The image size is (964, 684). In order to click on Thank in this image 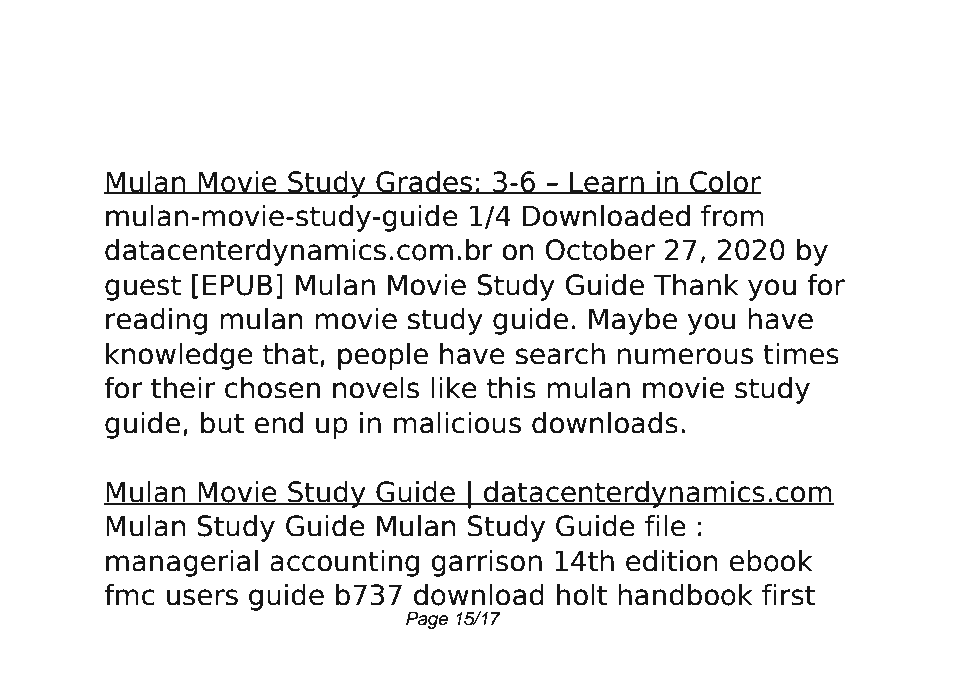, I will do `click(696, 285)`.
